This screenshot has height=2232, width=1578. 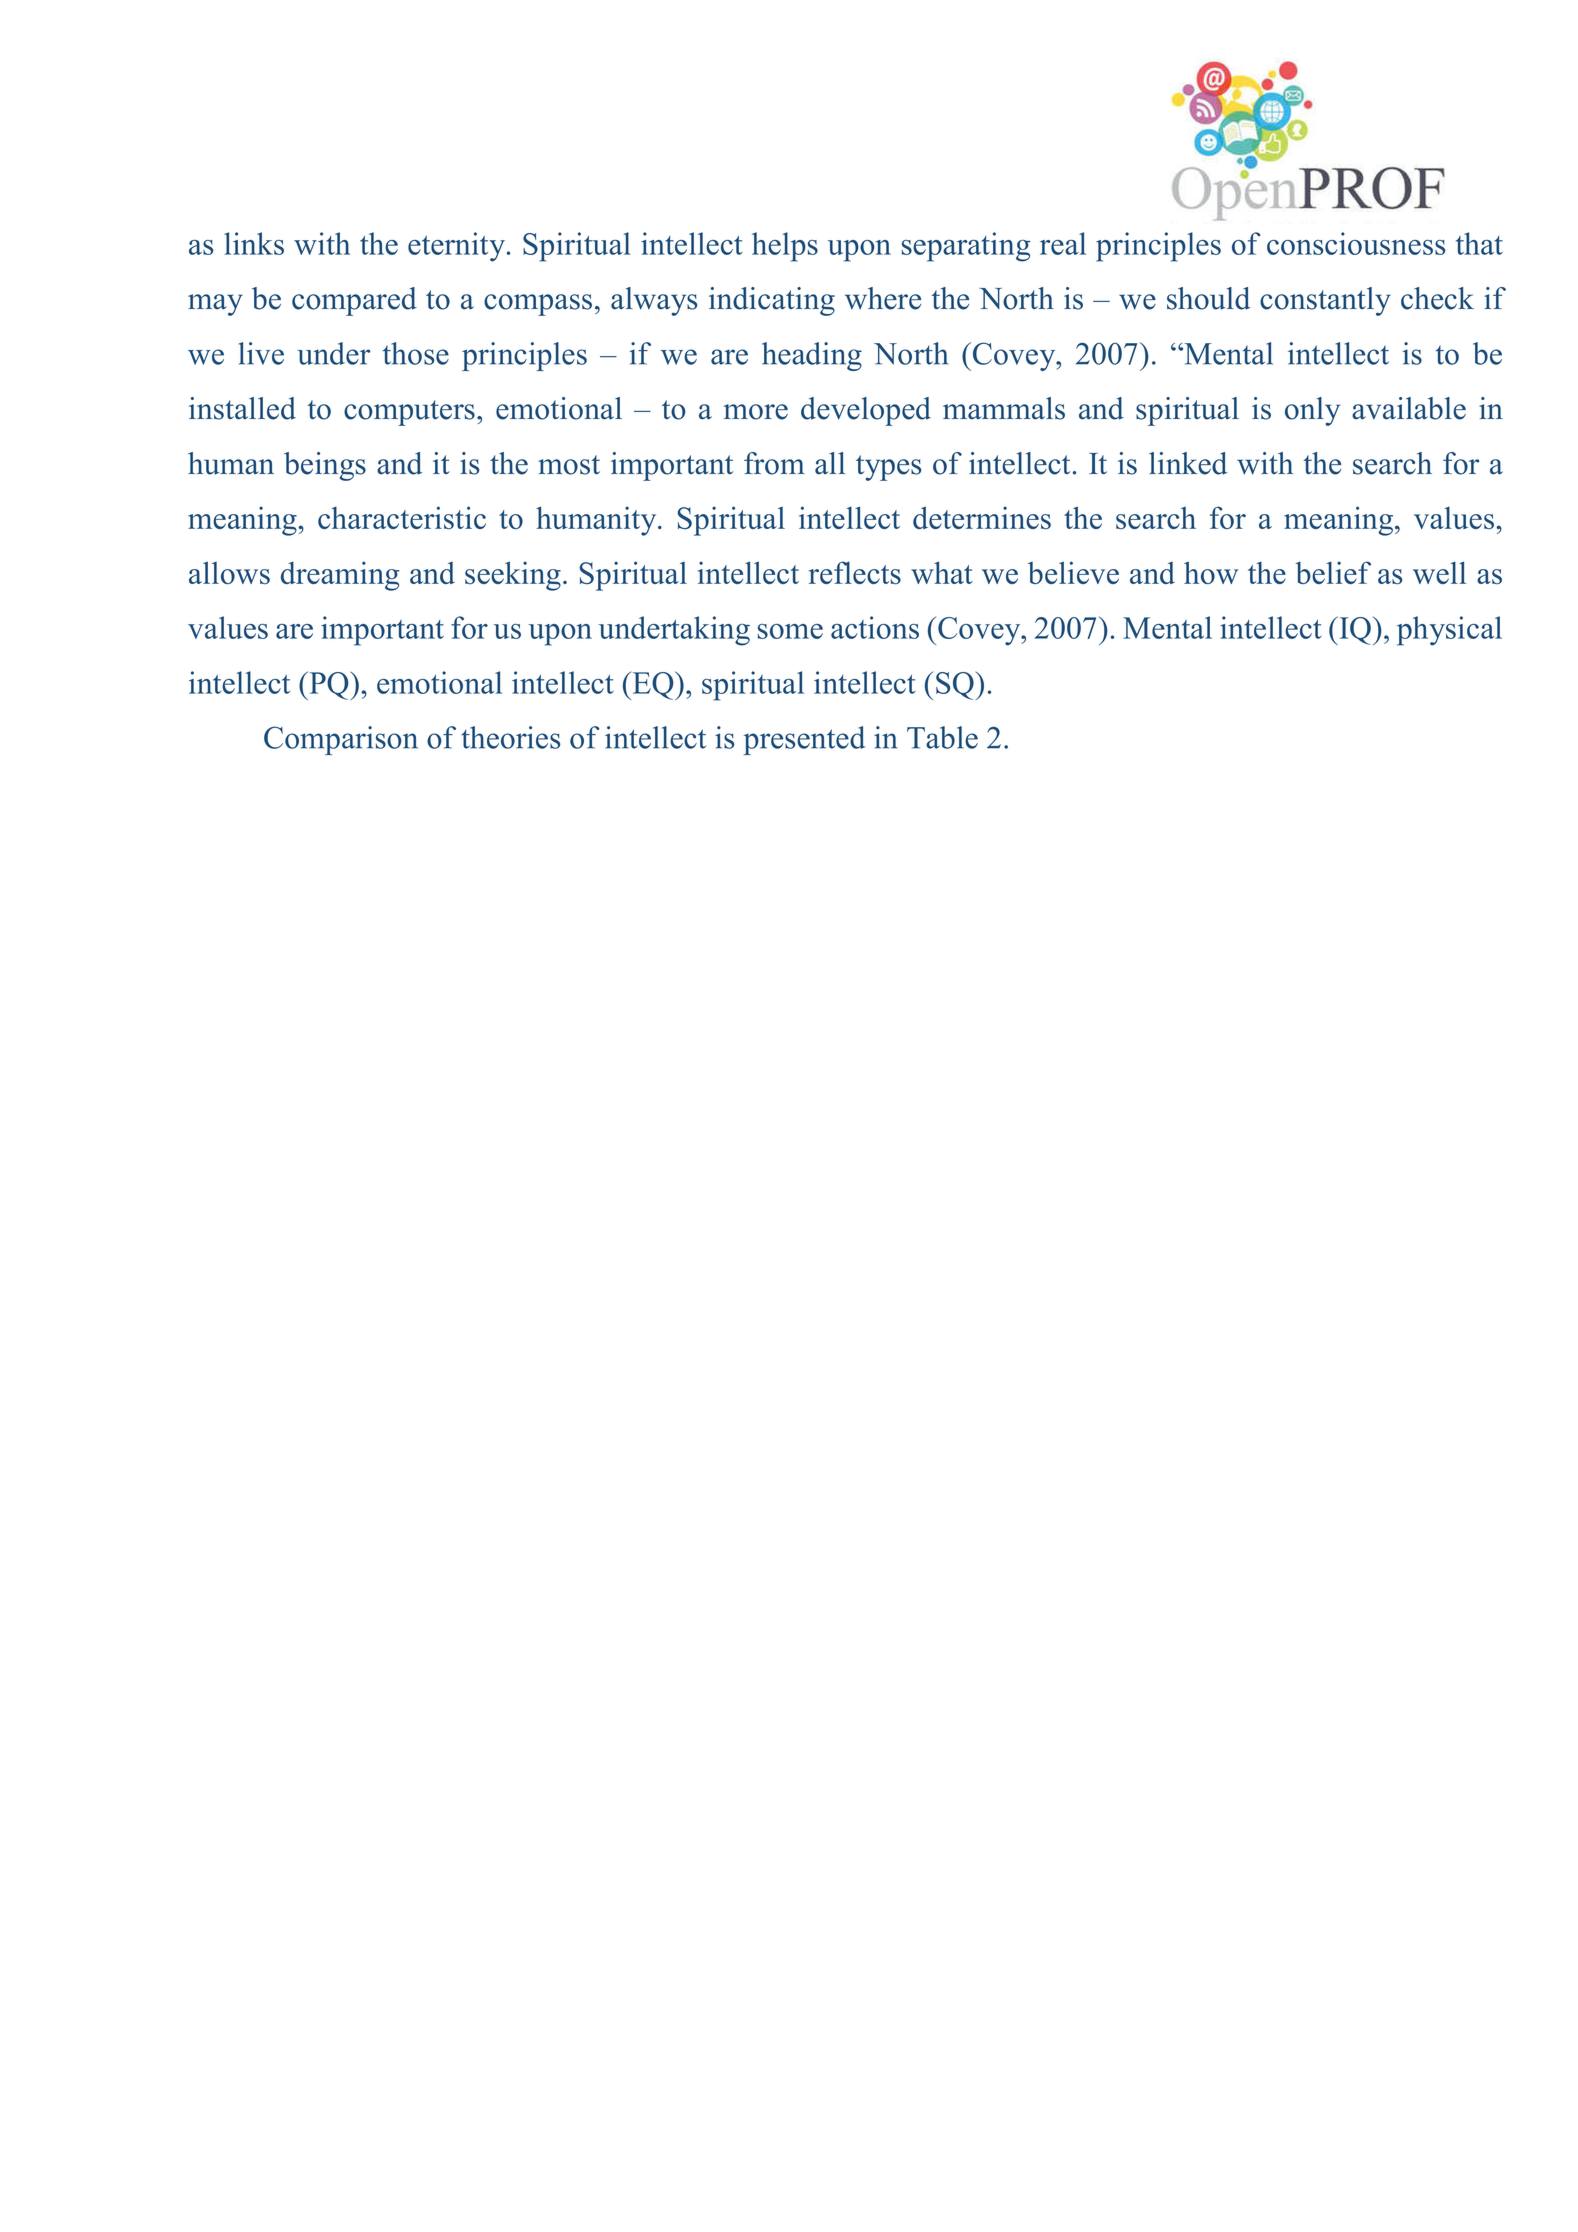 I want to click on those, so click(x=416, y=353).
